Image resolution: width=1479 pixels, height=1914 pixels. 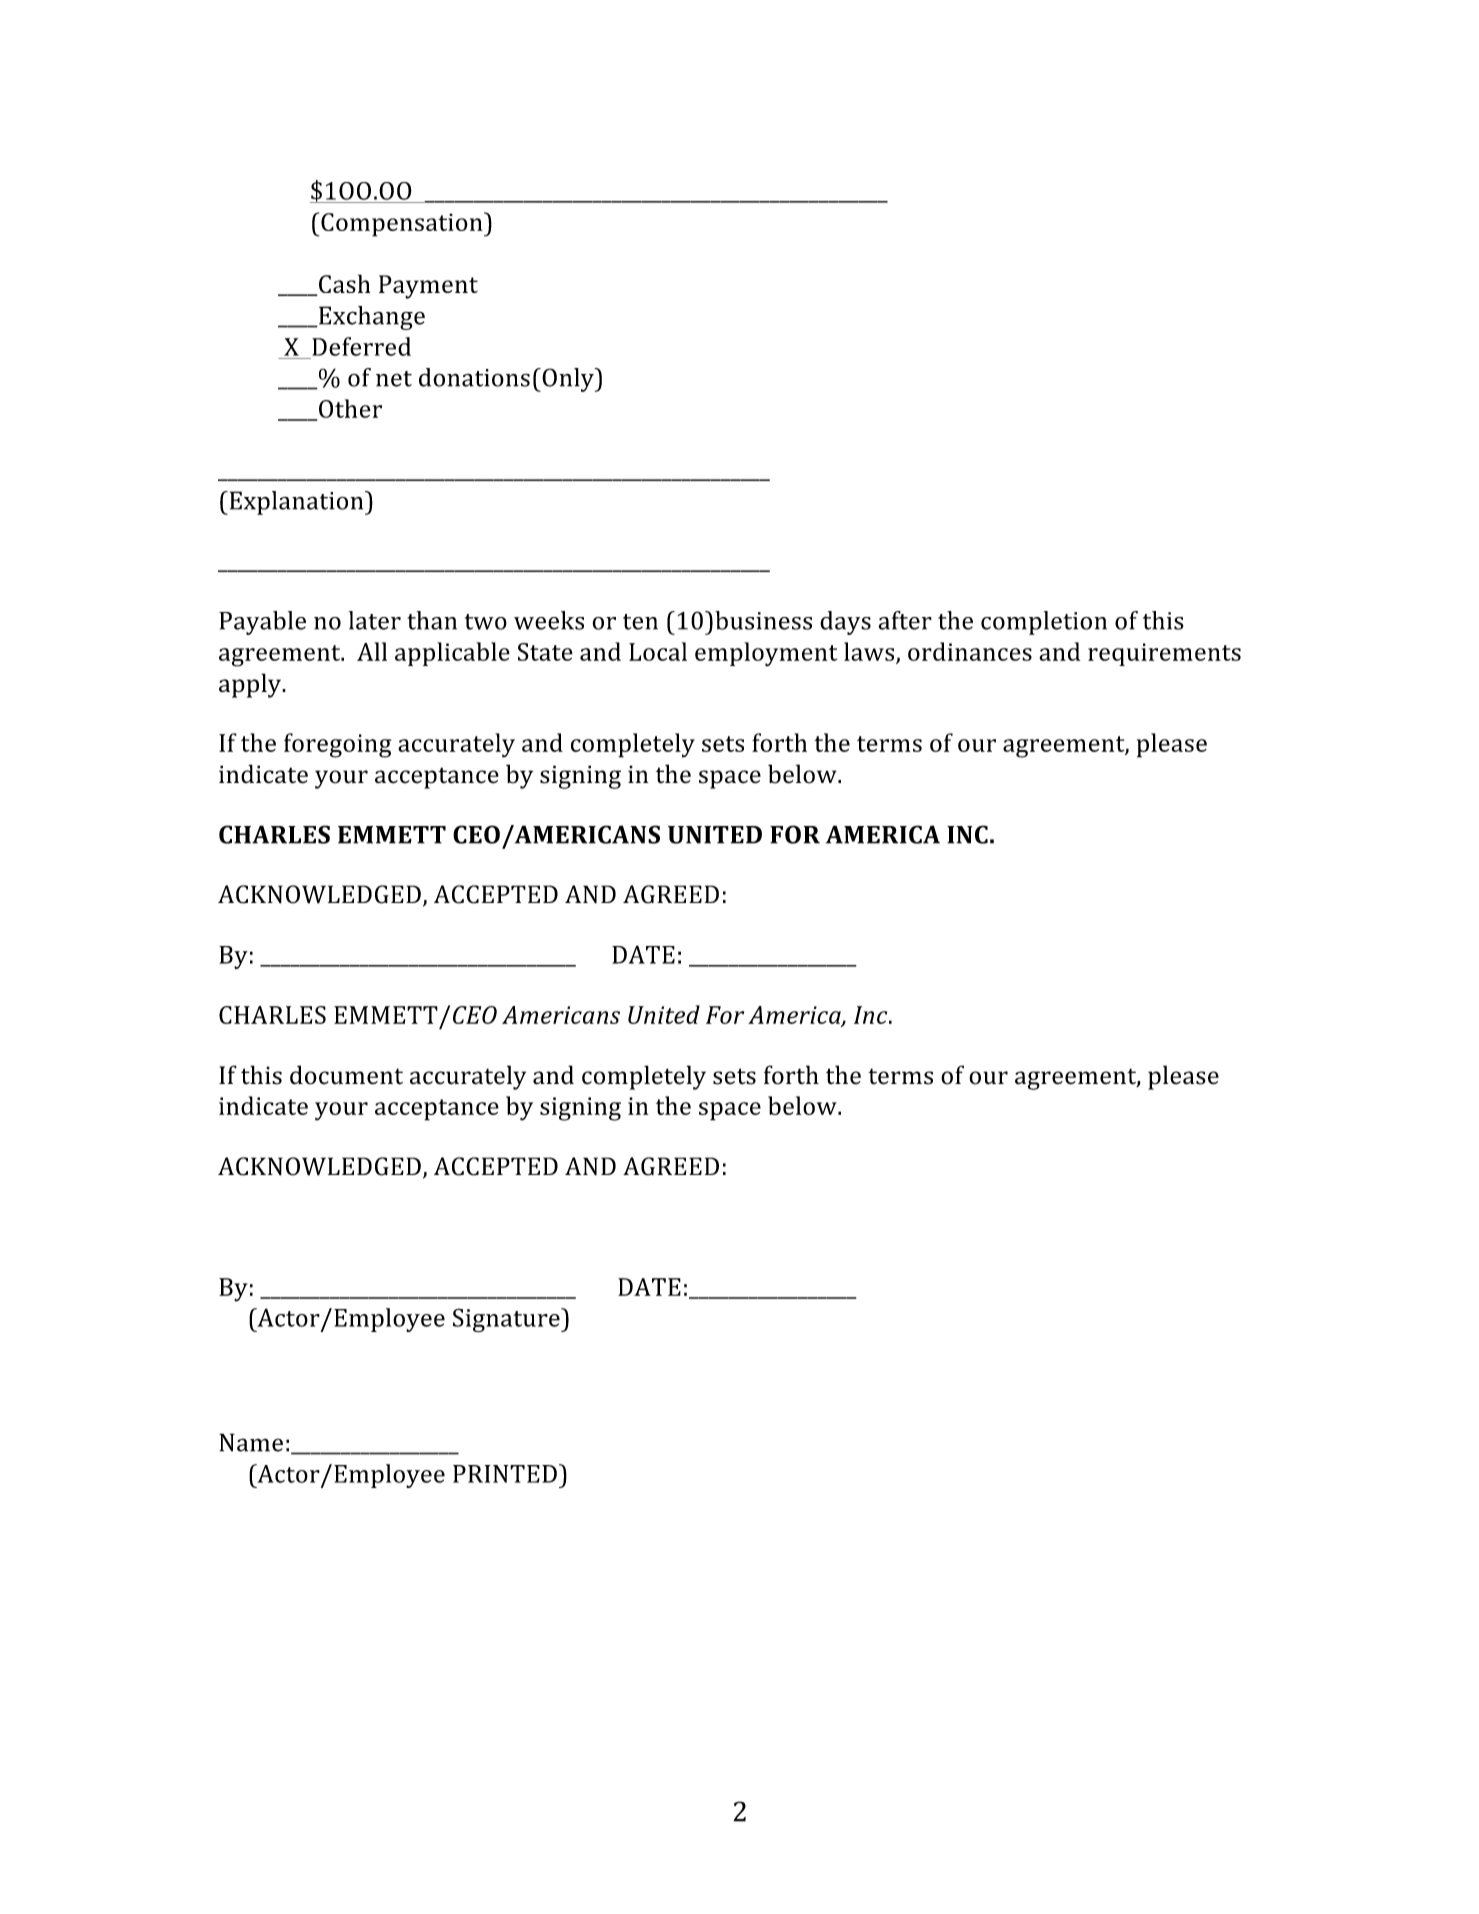 What do you see at coordinates (1044, 623) in the page?
I see `completion` at bounding box center [1044, 623].
